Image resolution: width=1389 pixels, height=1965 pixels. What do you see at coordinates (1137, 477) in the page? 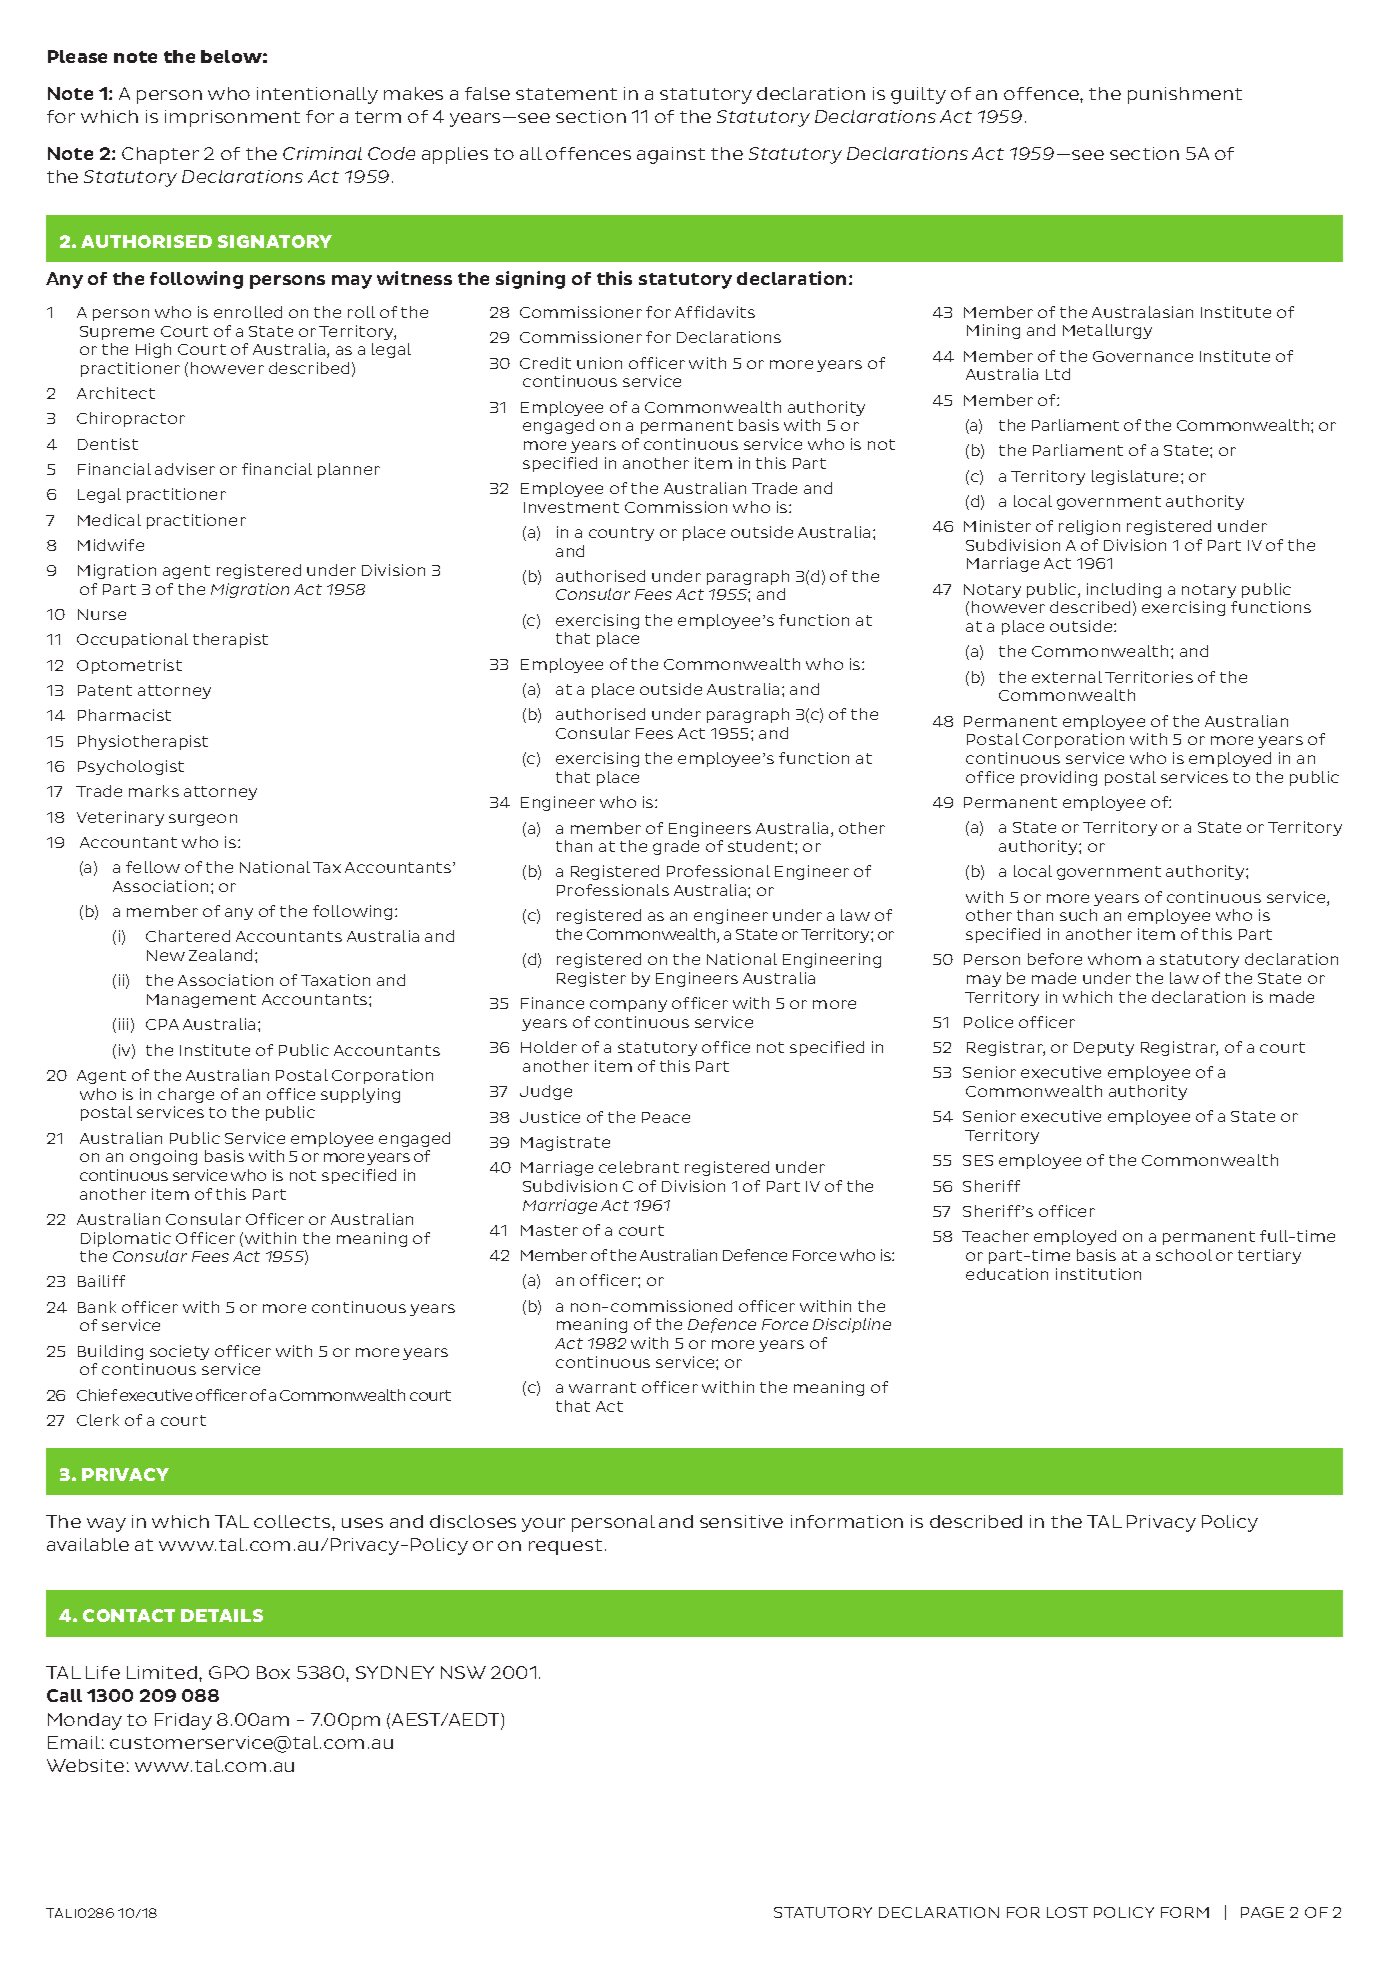
I see `legislature` at bounding box center [1137, 477].
